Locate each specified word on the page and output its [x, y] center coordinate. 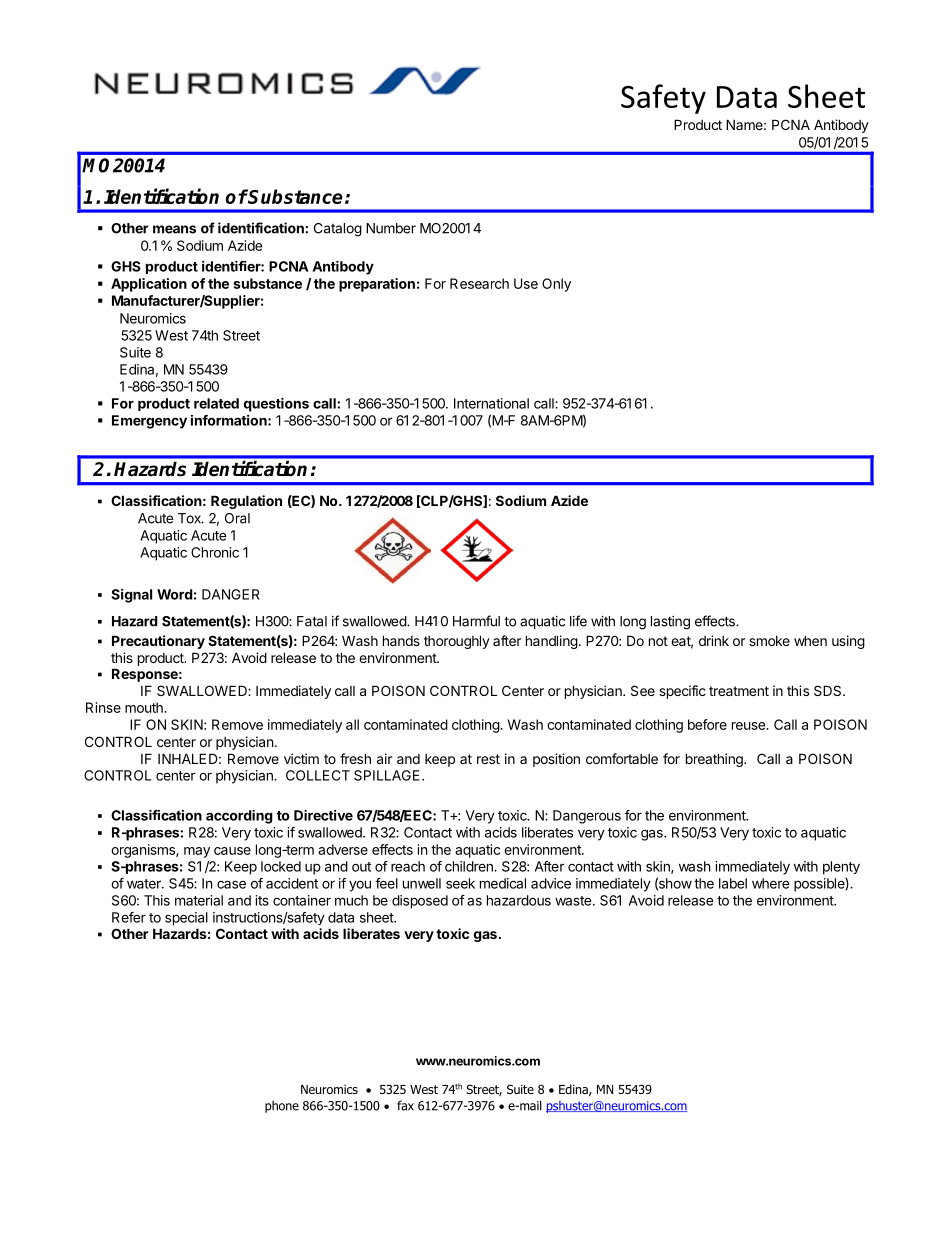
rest [488, 759]
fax [405, 1105]
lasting [670, 623]
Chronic [215, 552]
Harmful [476, 621]
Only [556, 285]
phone [282, 1106]
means [174, 229]
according [239, 817]
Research [479, 283]
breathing [715, 760]
